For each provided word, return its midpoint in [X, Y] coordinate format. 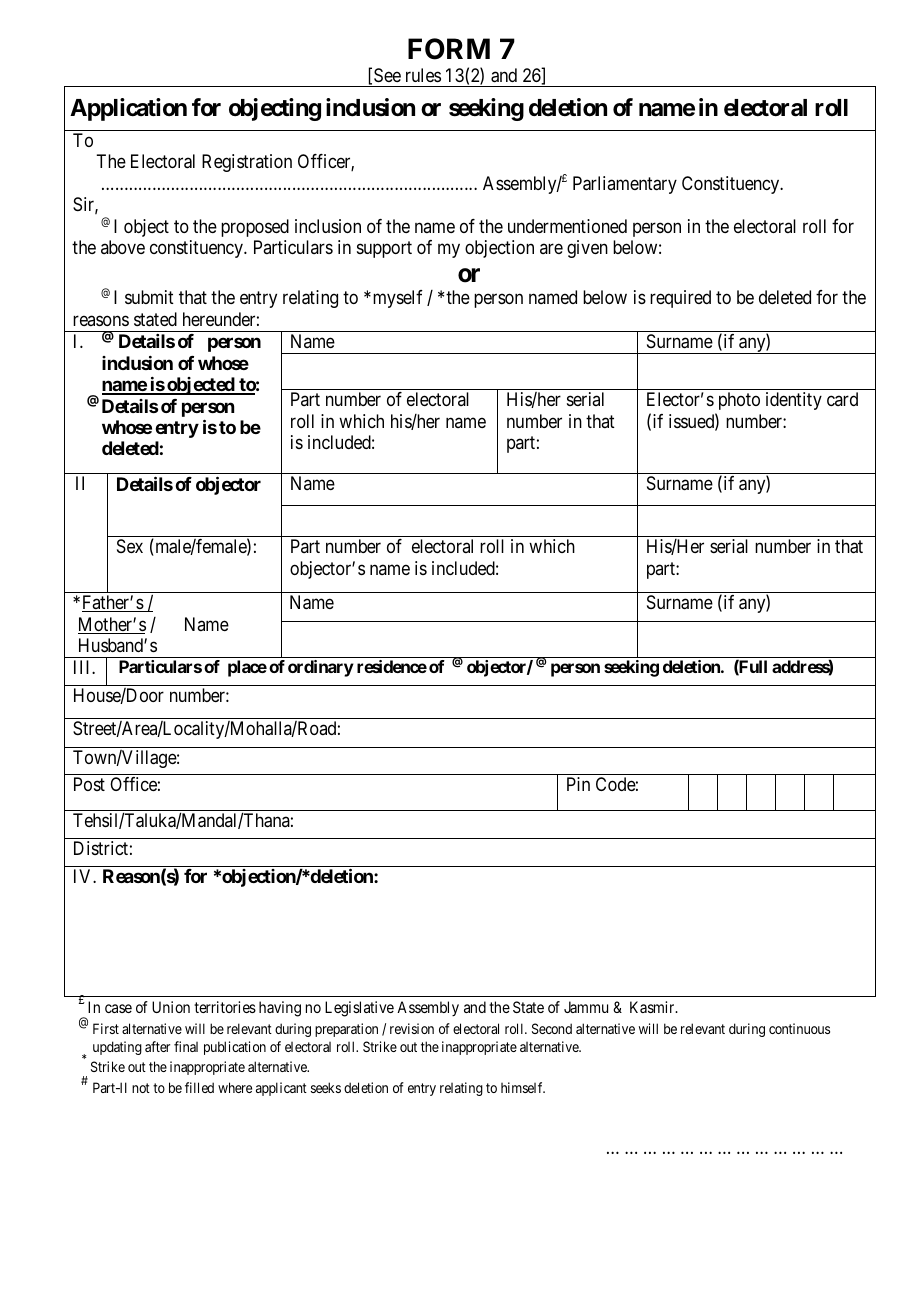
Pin [578, 784]
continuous [799, 1028]
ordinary [321, 668]
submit [149, 297]
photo [739, 401]
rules [423, 75]
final [186, 1046]
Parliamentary [625, 185]
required [680, 299]
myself [398, 299]
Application [128, 109]
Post [89, 784]
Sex [130, 546]
